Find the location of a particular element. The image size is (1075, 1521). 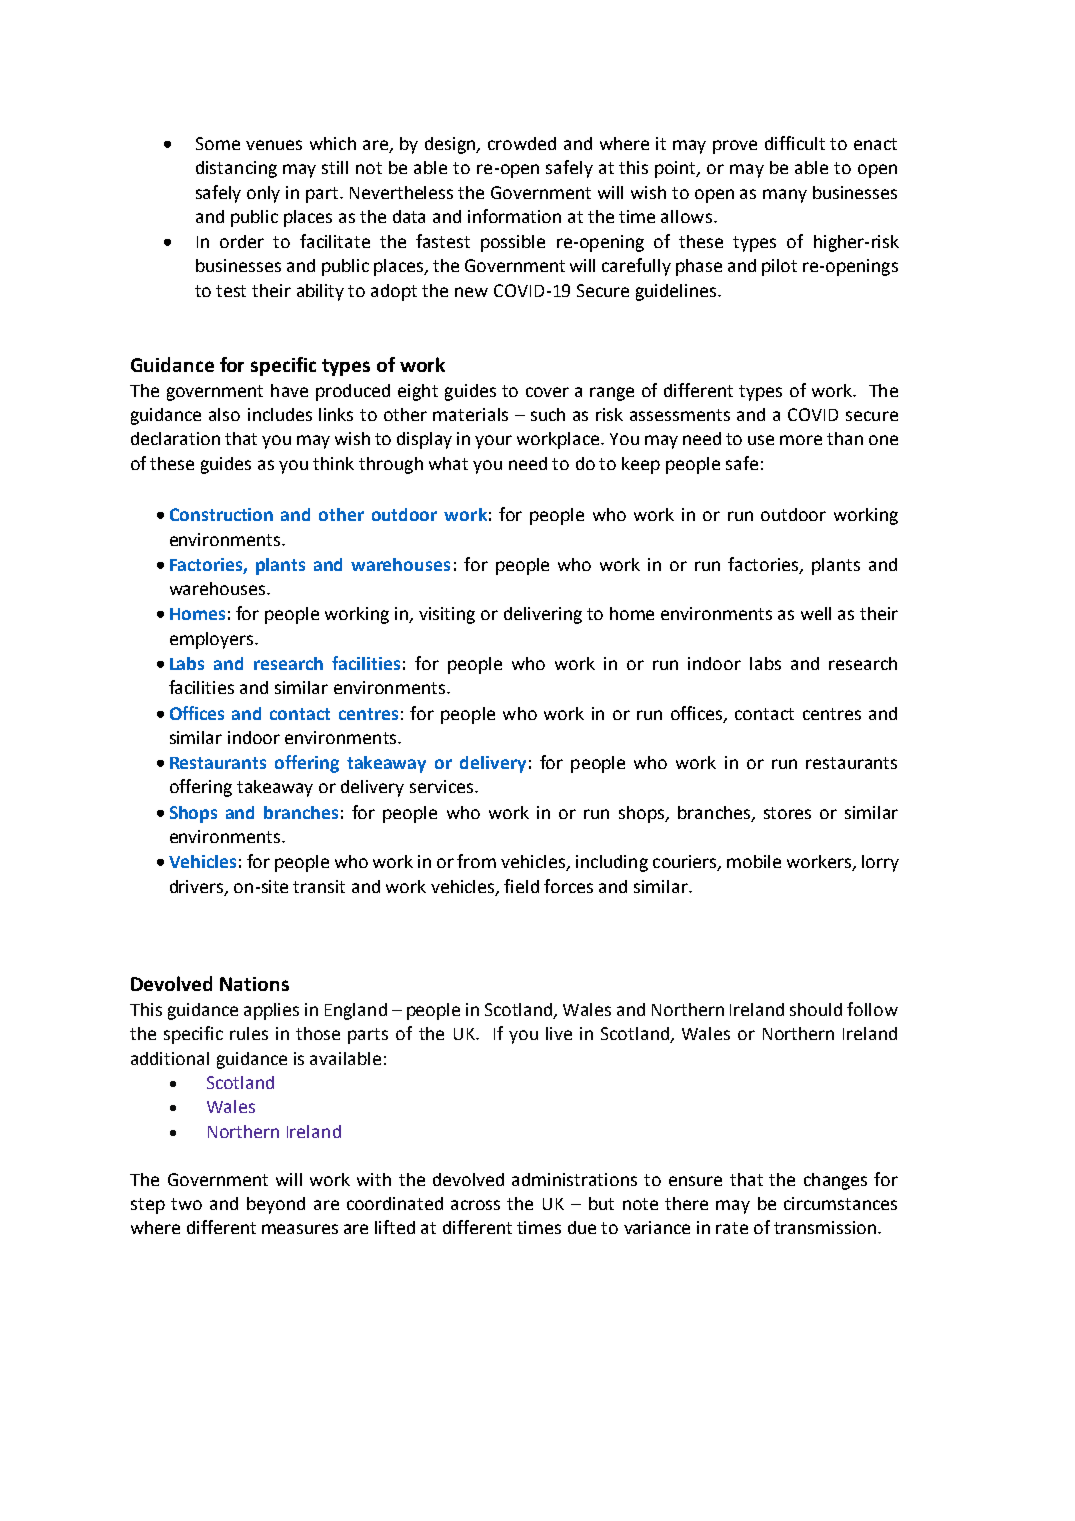

employers is located at coordinates (211, 640).
